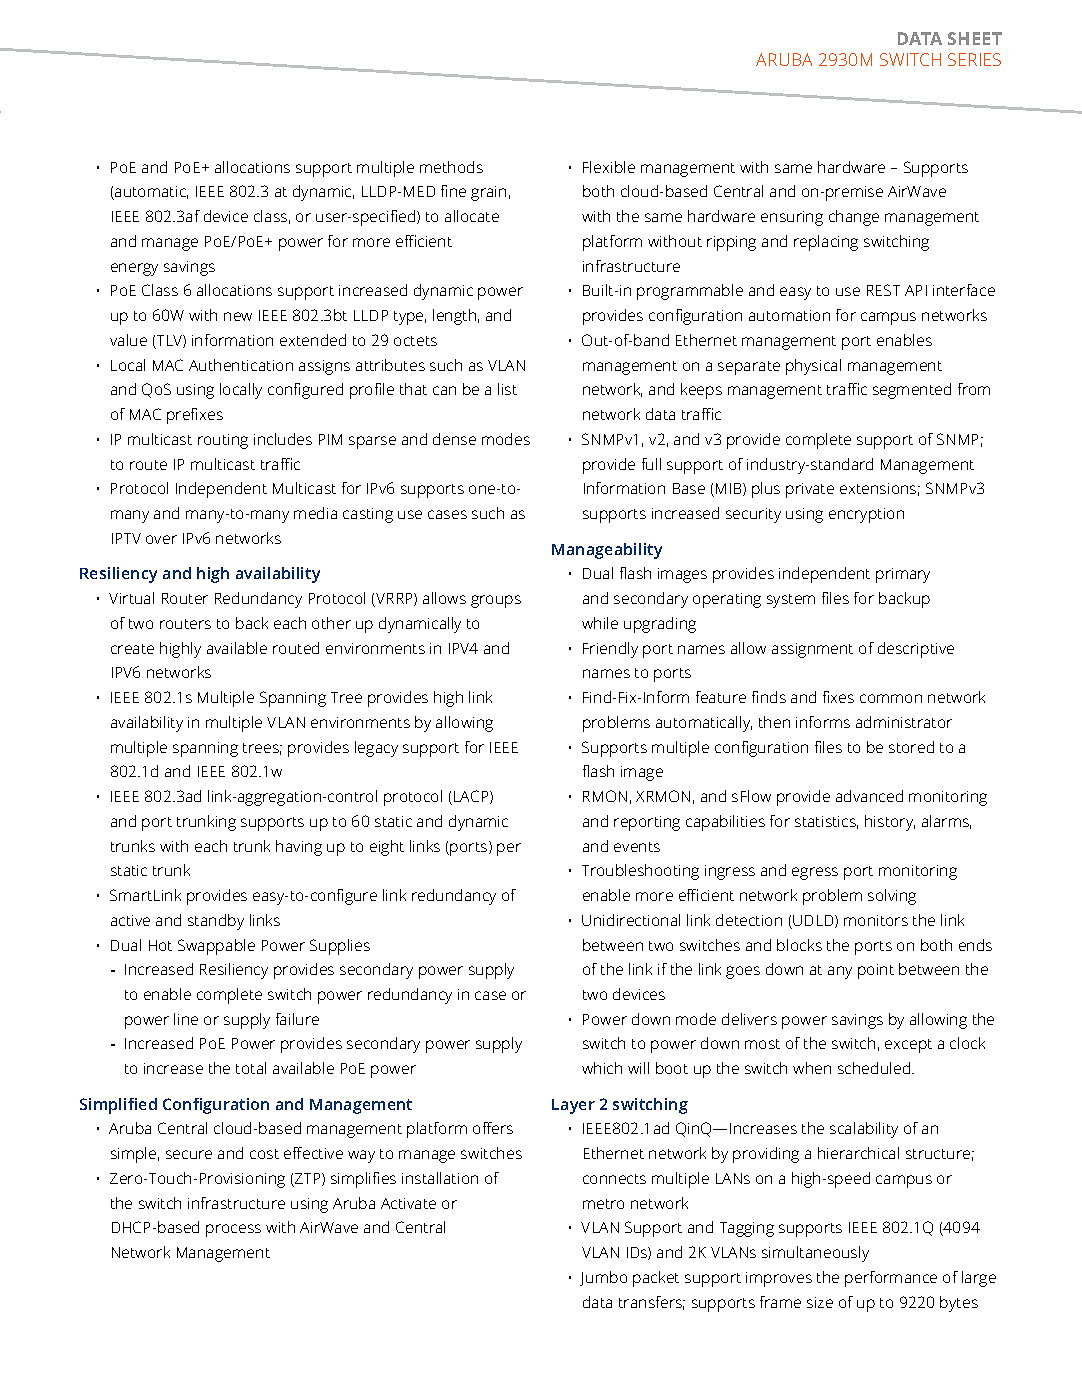  I want to click on new, so click(238, 316).
